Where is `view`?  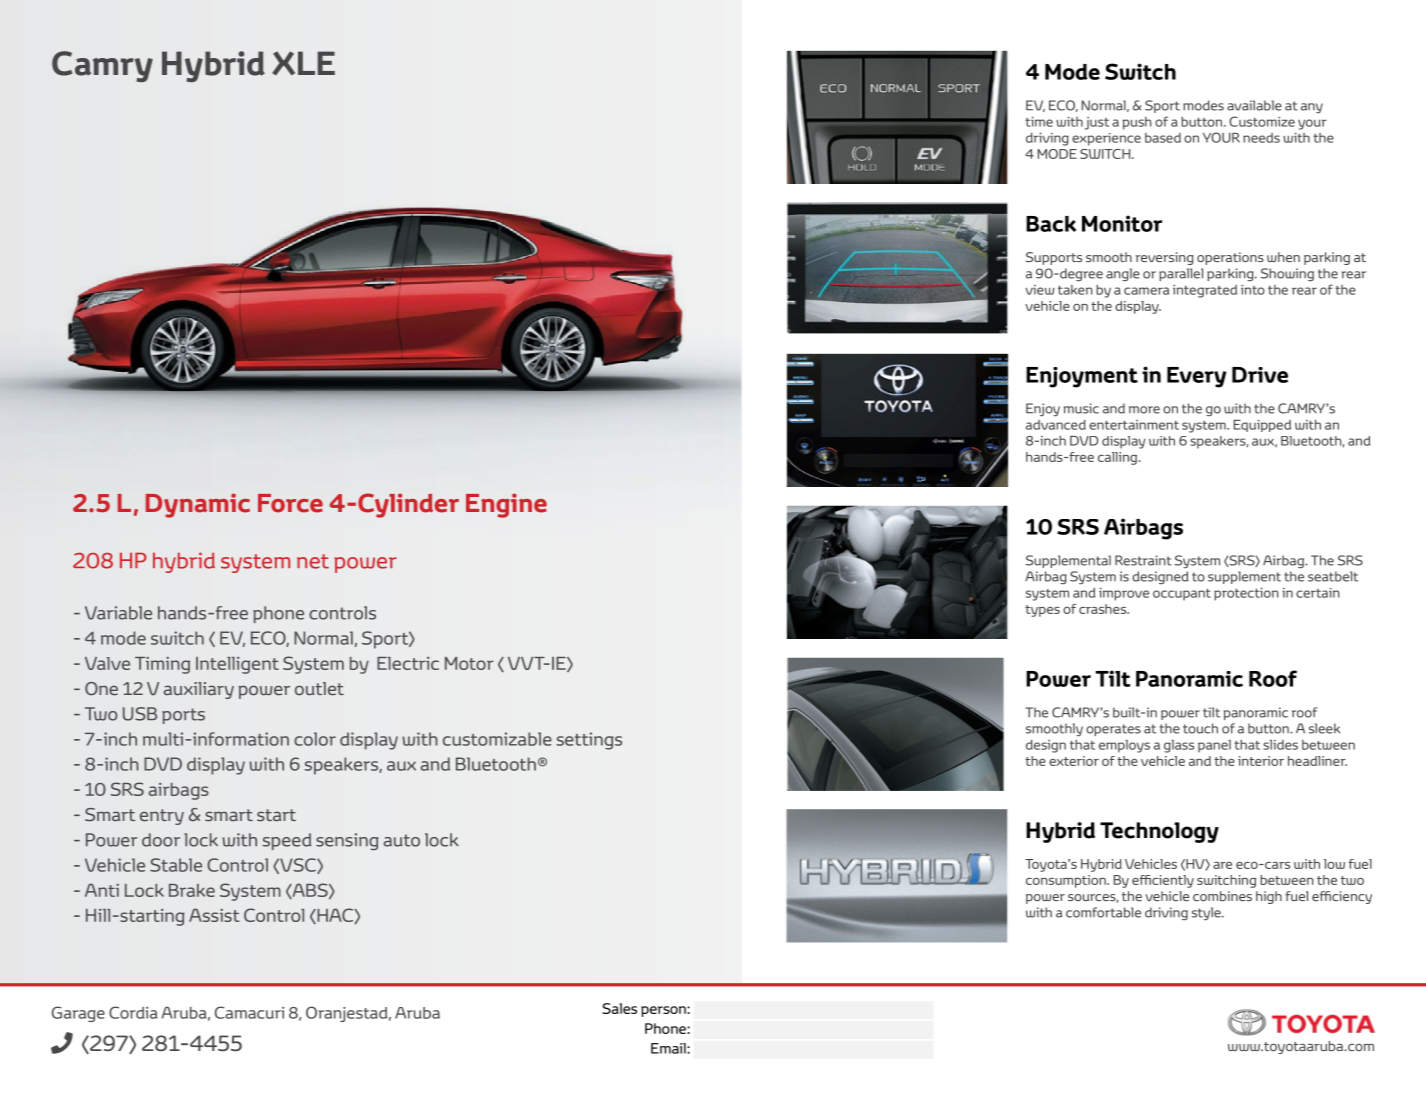
view is located at coordinates (1040, 290).
